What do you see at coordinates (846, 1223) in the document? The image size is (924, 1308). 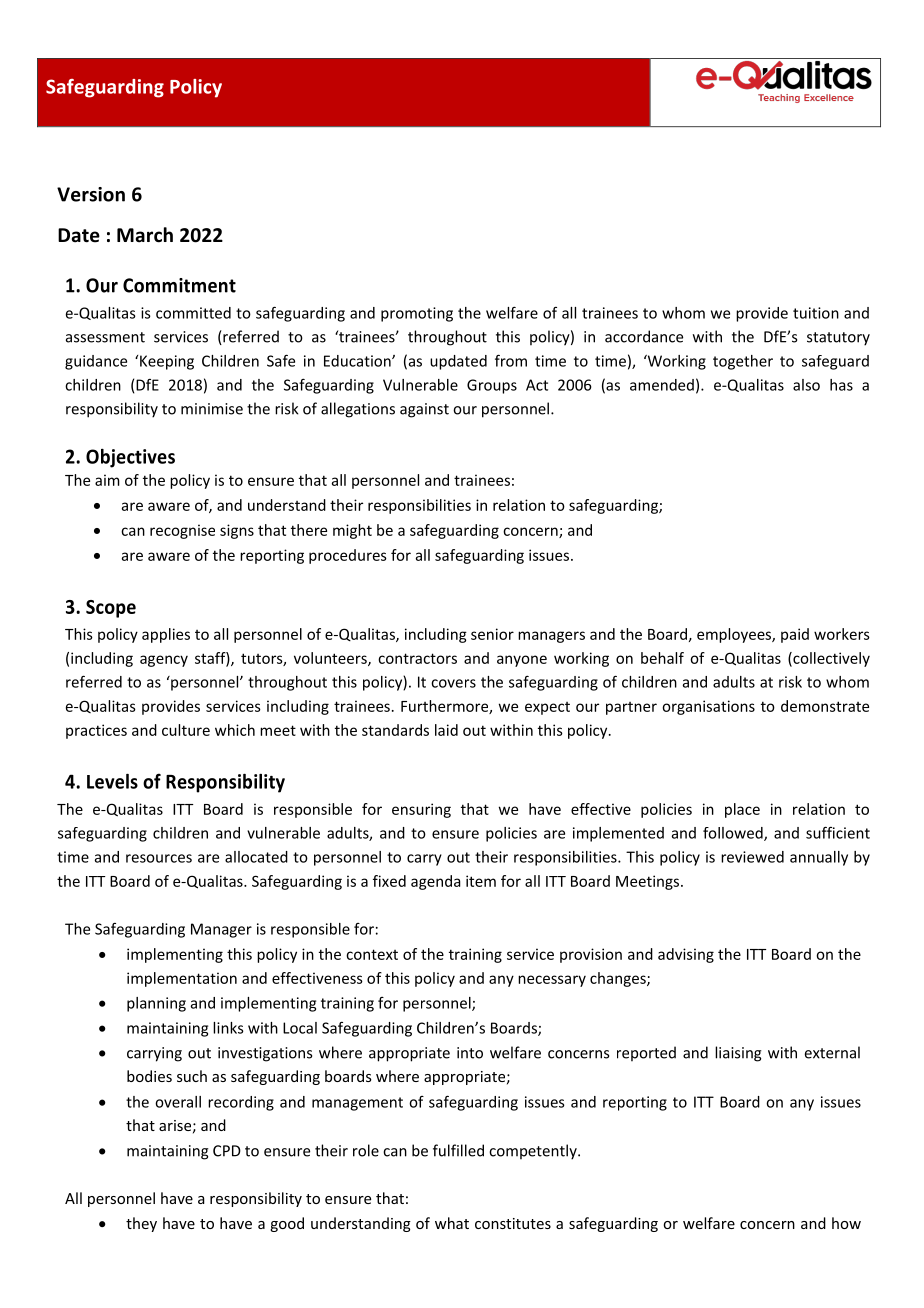 I see `how` at bounding box center [846, 1223].
